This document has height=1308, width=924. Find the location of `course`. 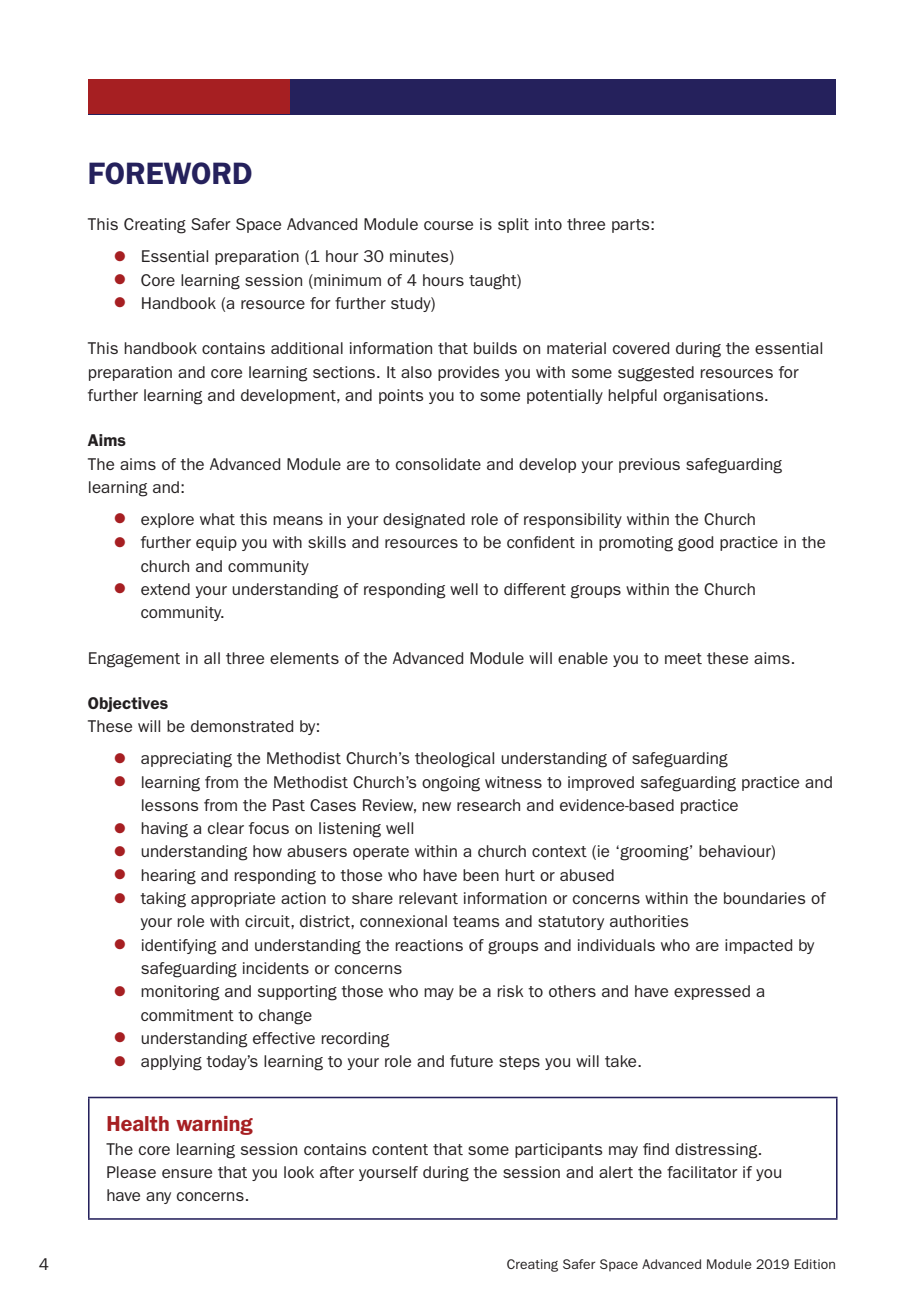

course is located at coordinates (448, 225).
